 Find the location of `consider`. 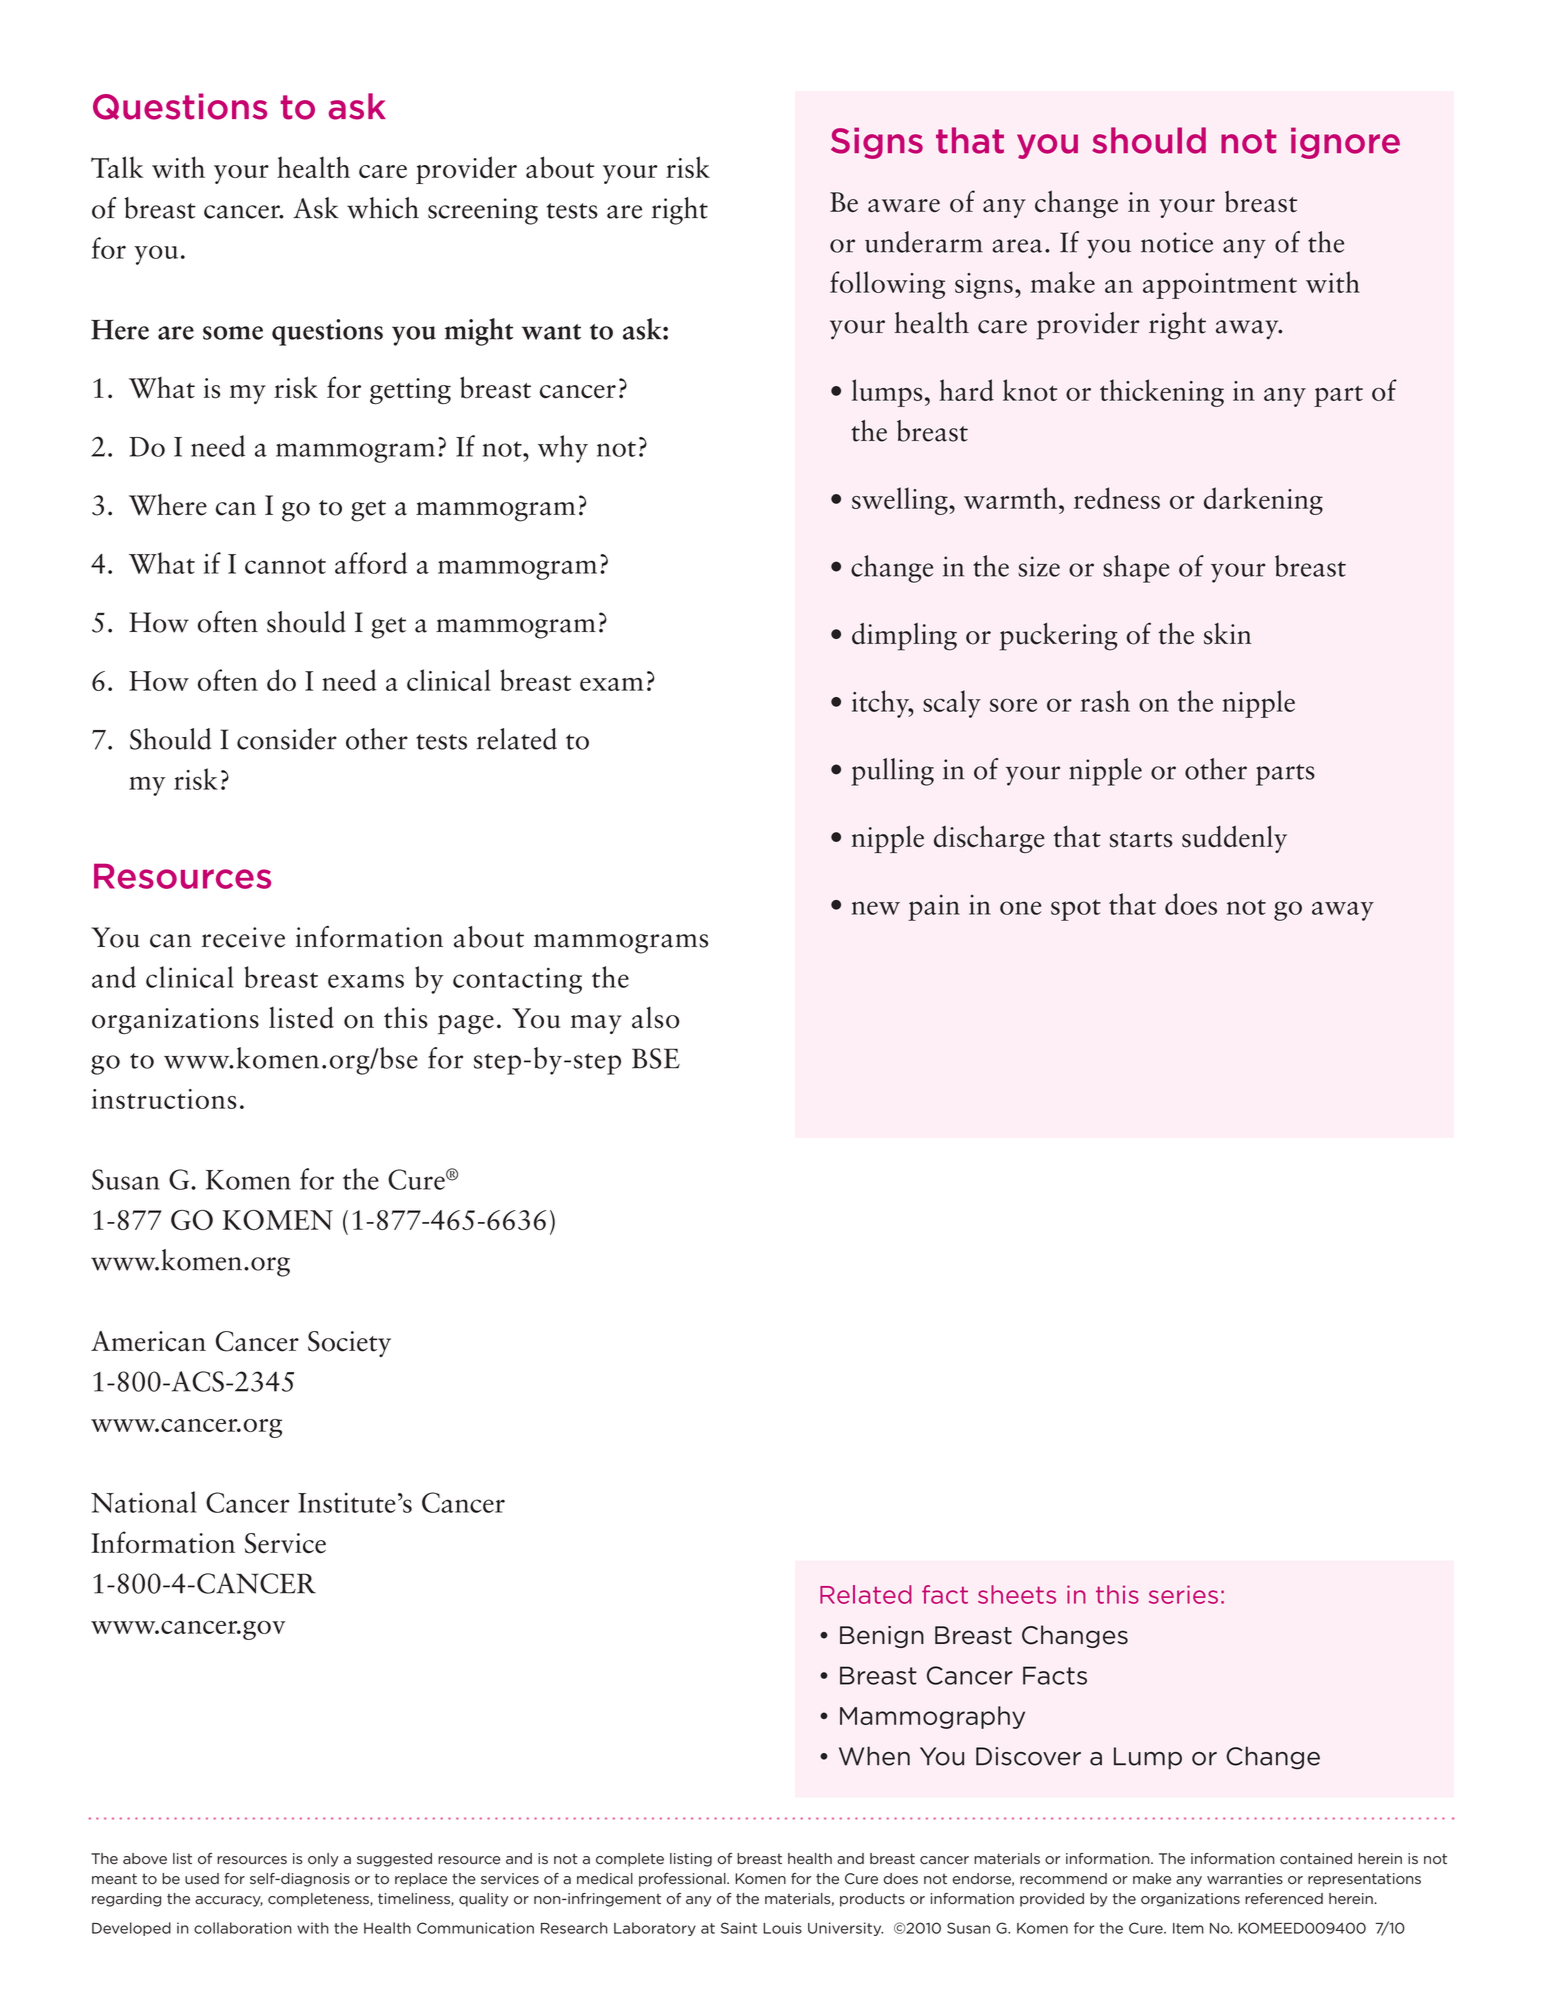

consider is located at coordinates (287, 739).
